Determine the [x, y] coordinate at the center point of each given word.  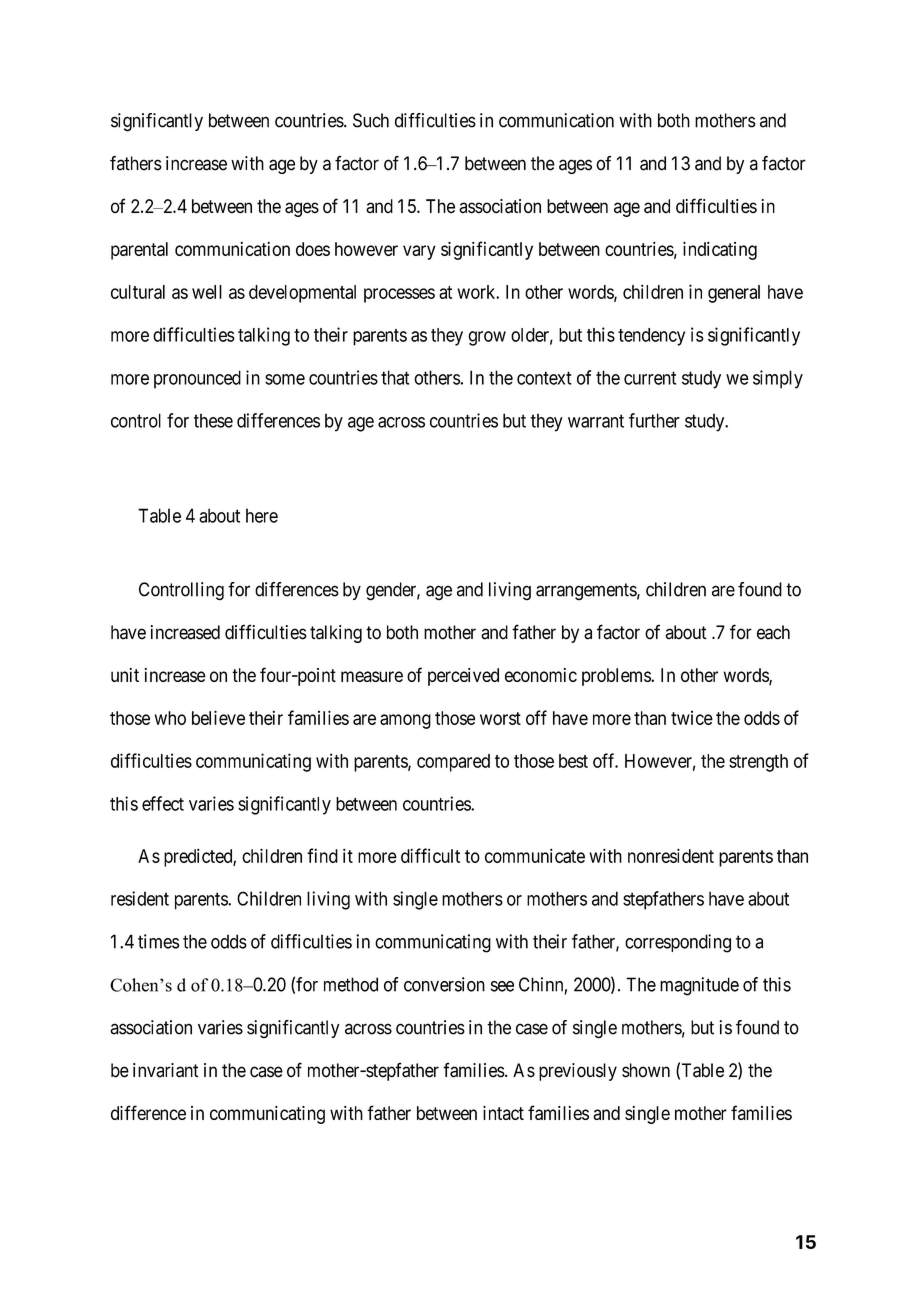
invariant [166, 1070]
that [395, 377]
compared [453, 763]
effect [163, 803]
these [213, 420]
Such [371, 120]
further [654, 420]
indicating [720, 251]
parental [139, 251]
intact [503, 1113]
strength [758, 763]
